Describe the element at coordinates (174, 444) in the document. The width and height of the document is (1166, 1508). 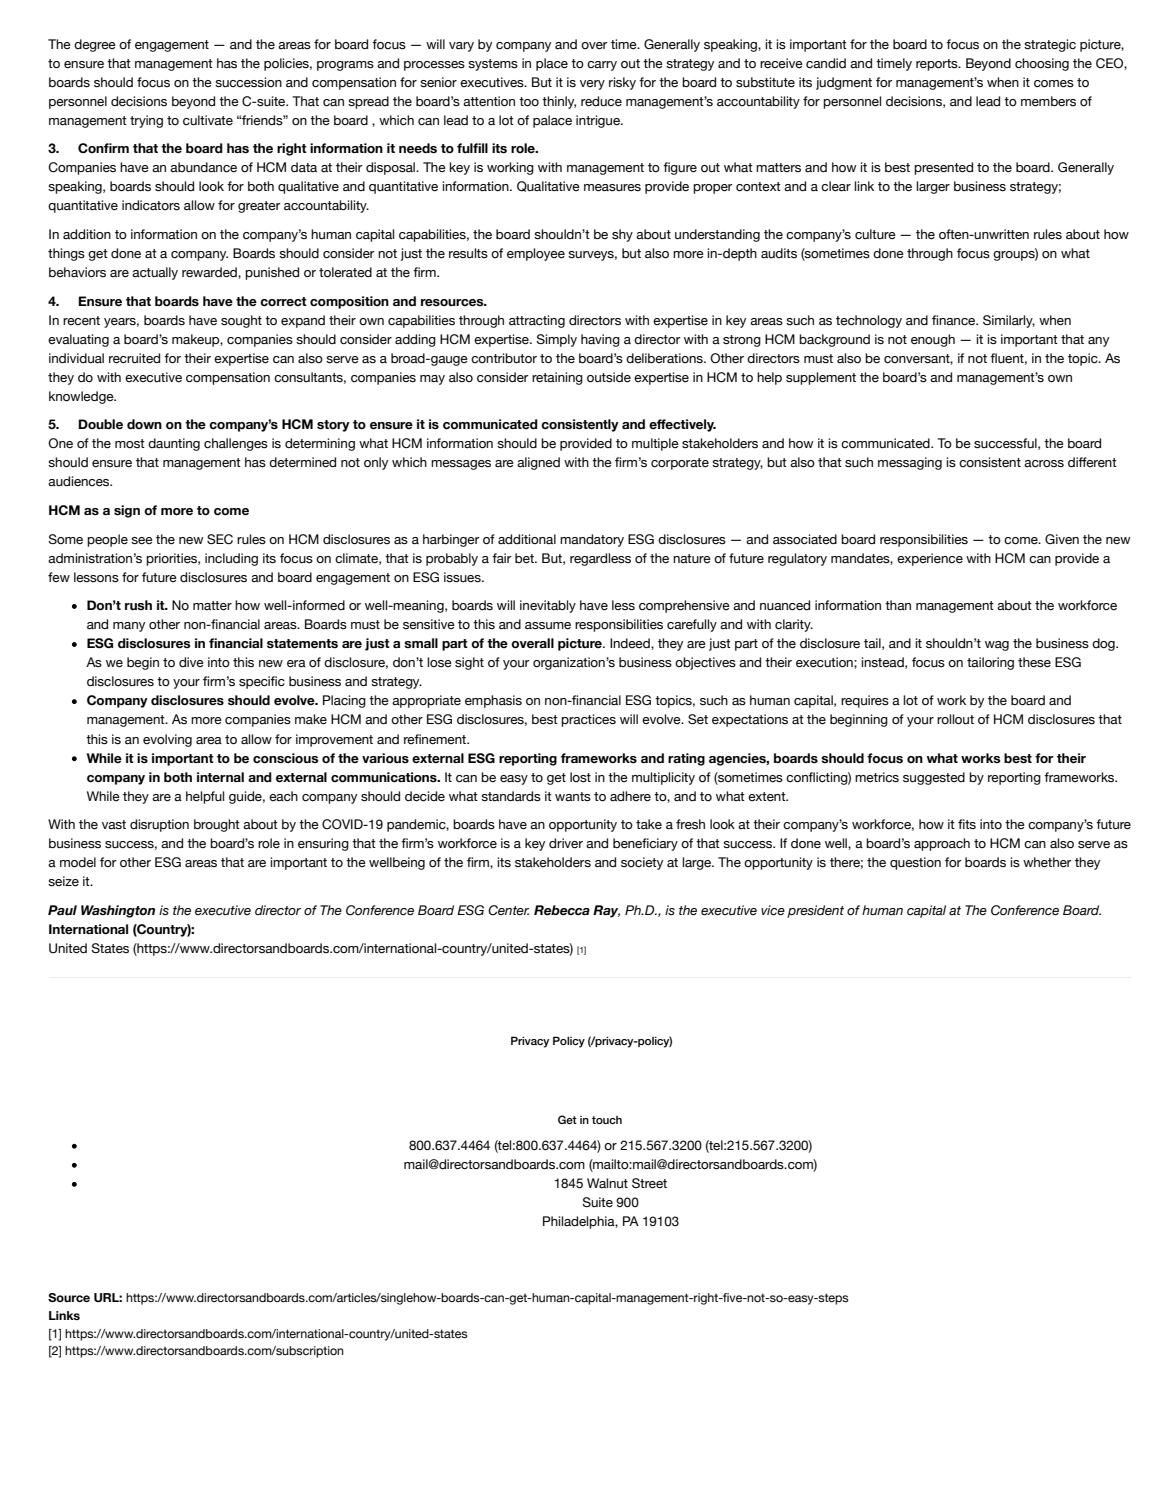
I see `daunting` at that location.
